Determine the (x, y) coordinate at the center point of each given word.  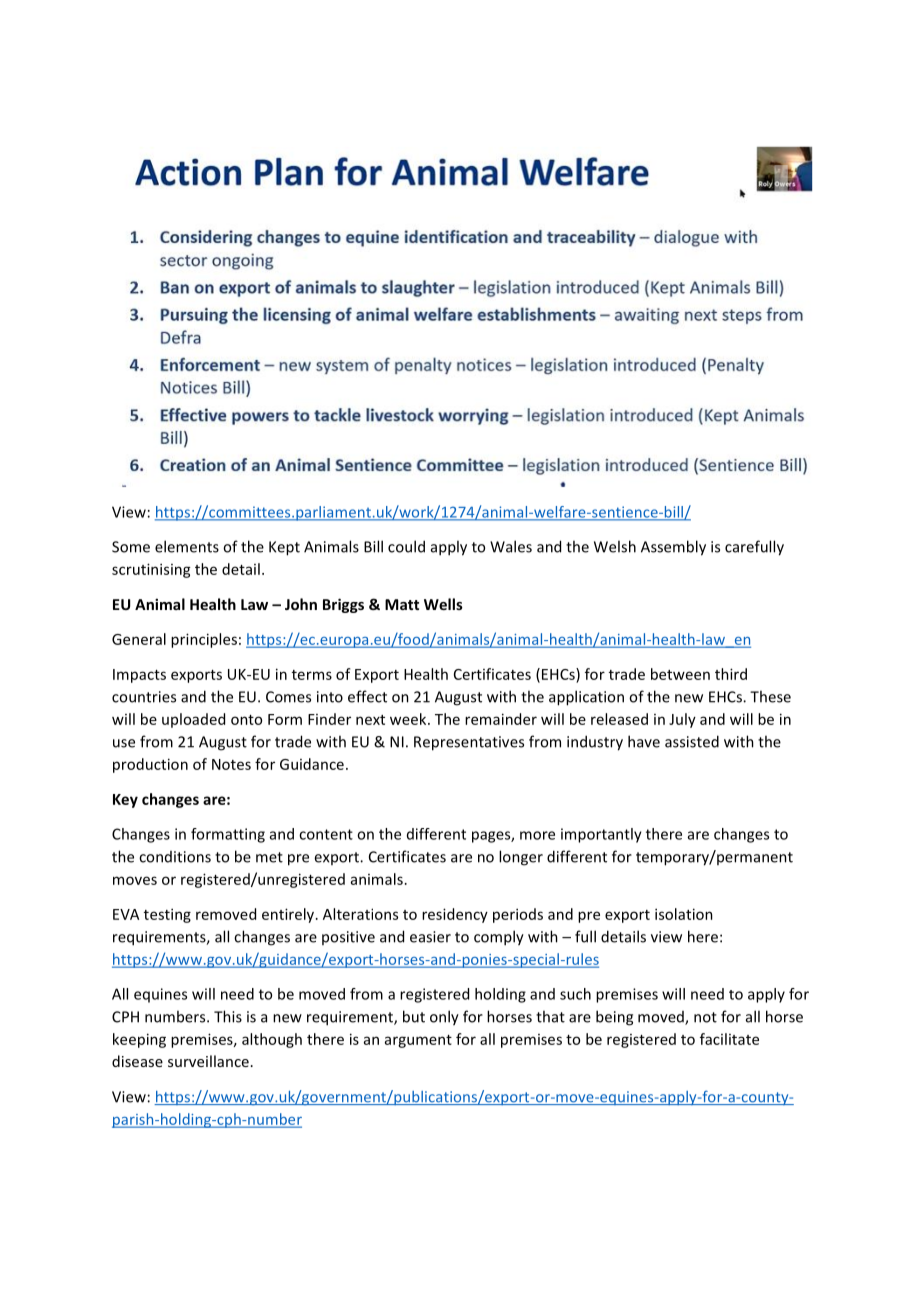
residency (455, 915)
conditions (175, 857)
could (406, 546)
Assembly (673, 548)
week (409, 719)
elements (187, 546)
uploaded (193, 720)
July (682, 720)
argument (418, 1041)
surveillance (208, 1061)
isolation (684, 914)
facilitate (729, 1039)
